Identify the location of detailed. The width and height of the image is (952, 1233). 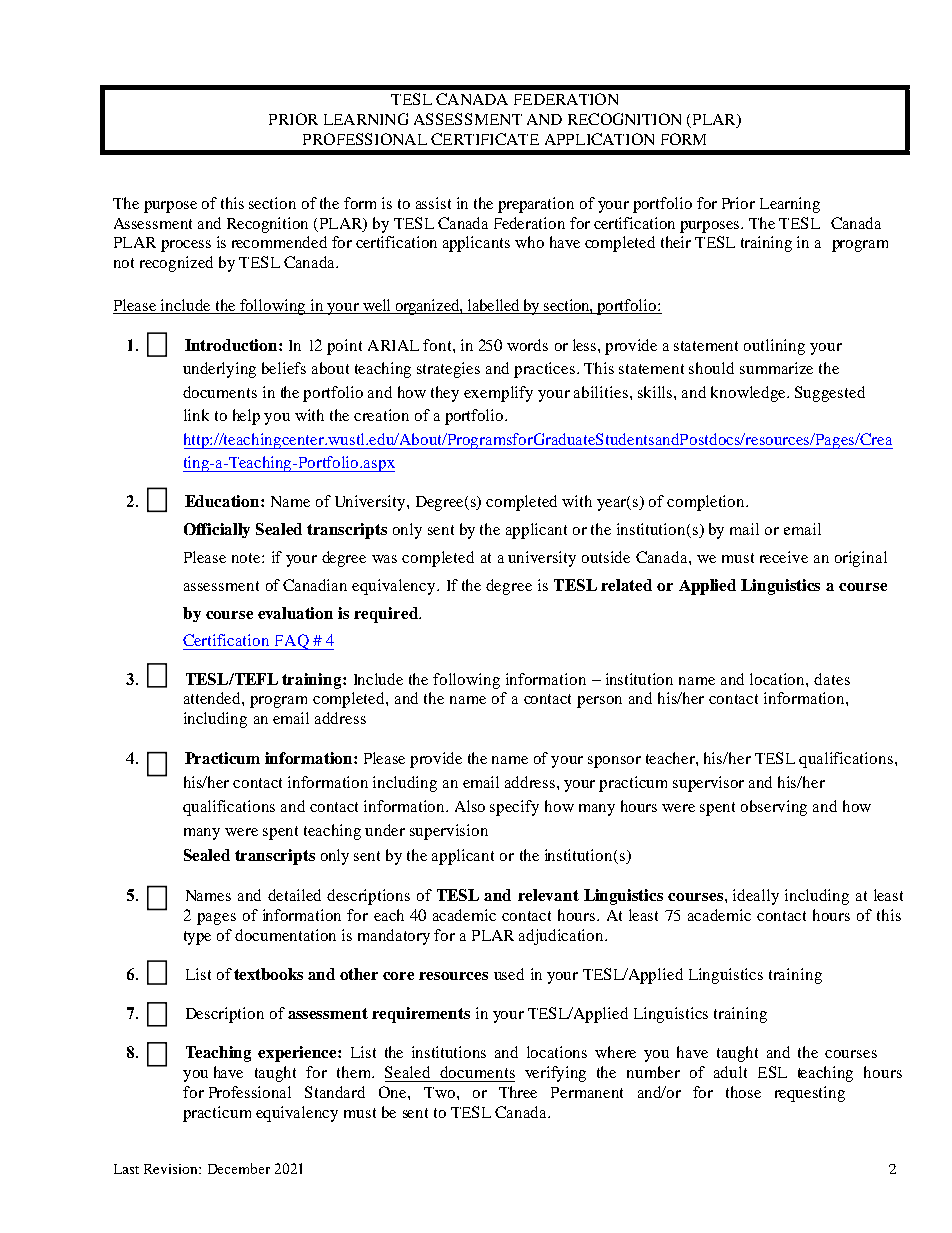
(294, 895).
